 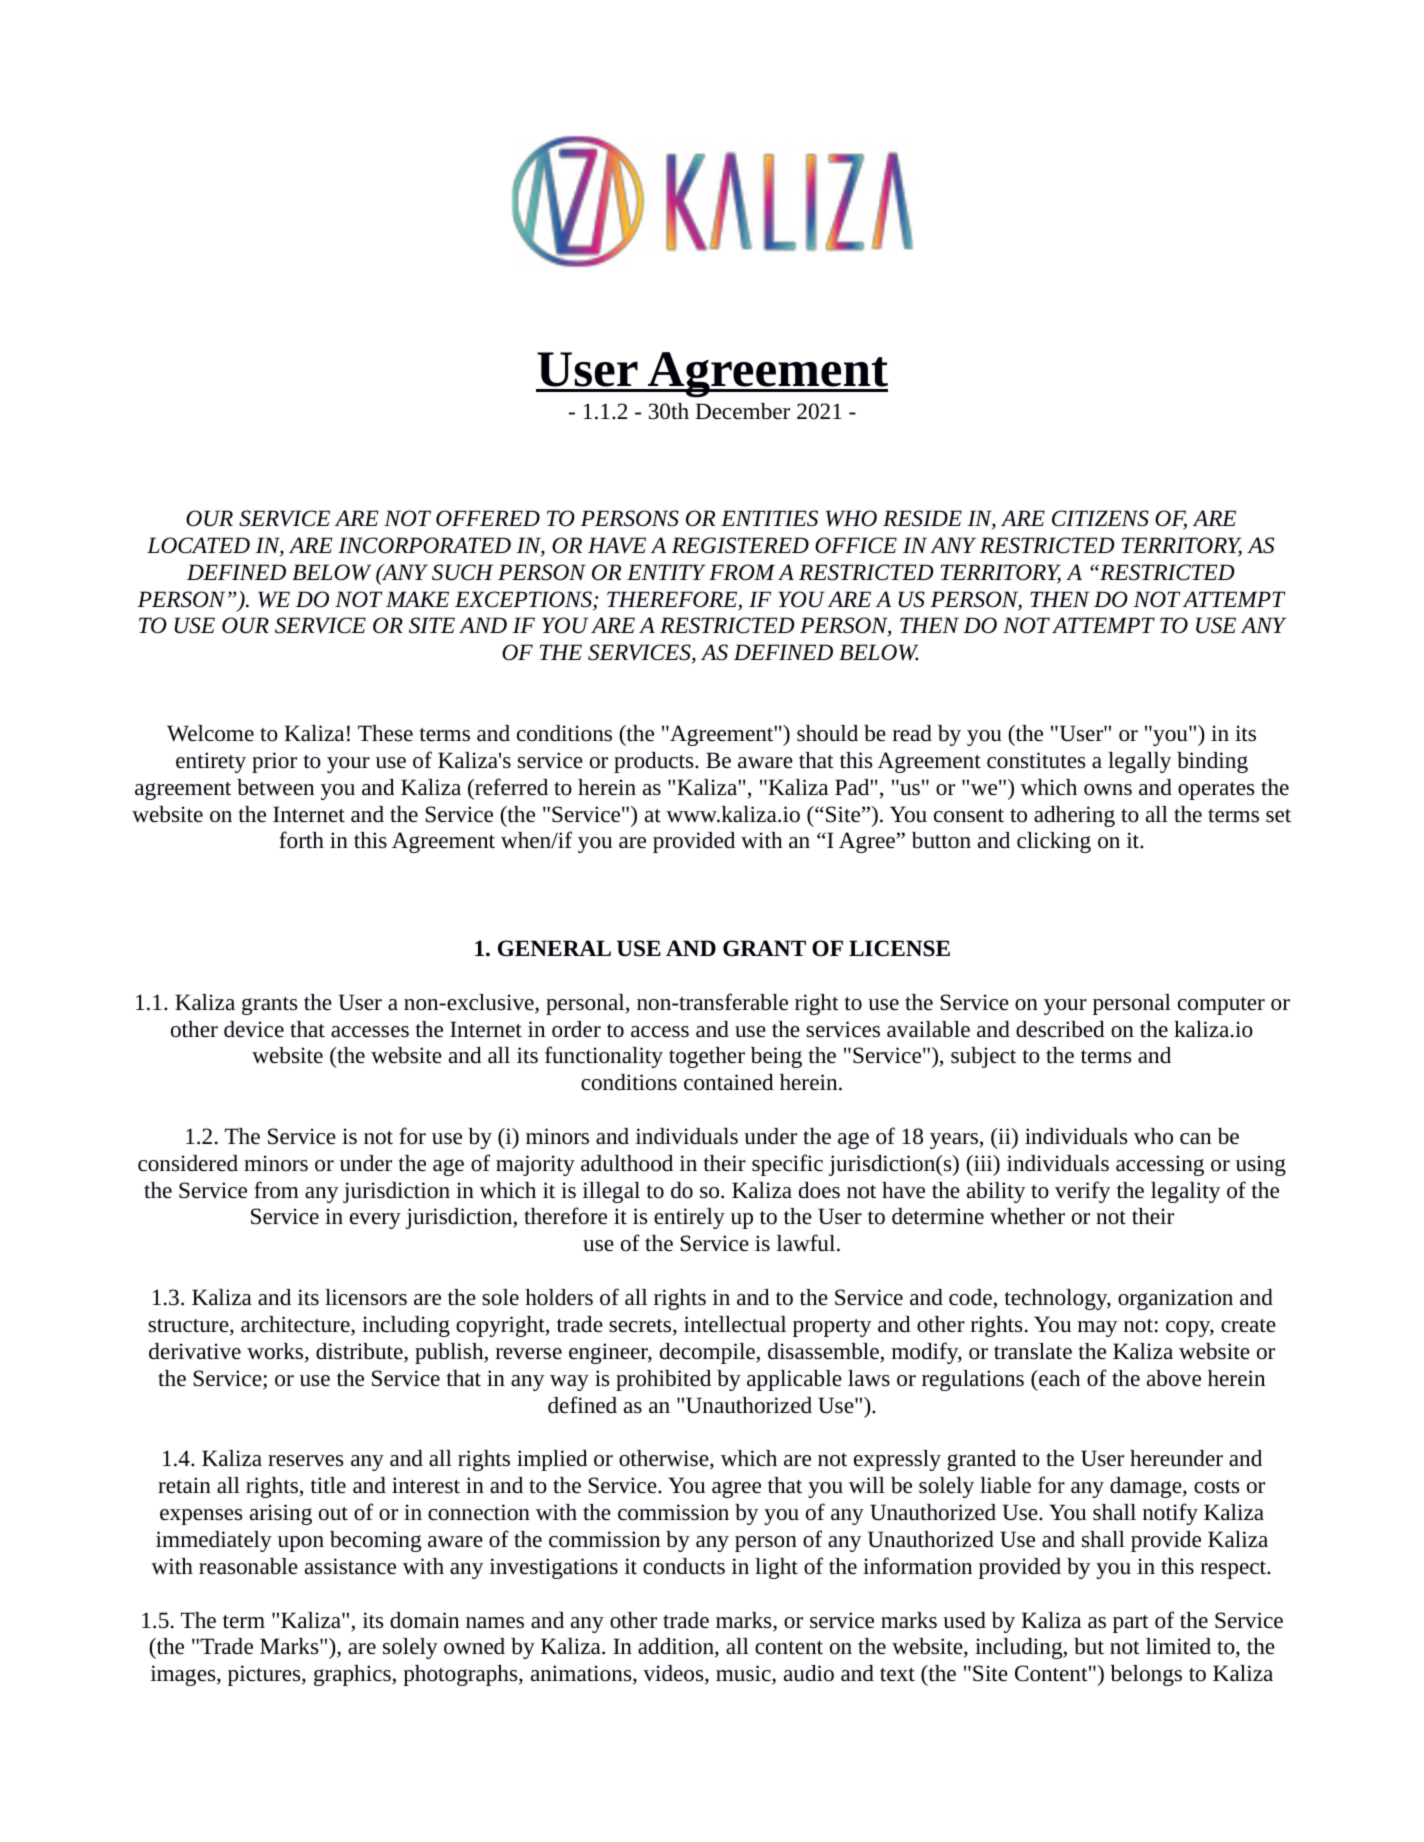 I want to click on December, so click(x=742, y=411).
